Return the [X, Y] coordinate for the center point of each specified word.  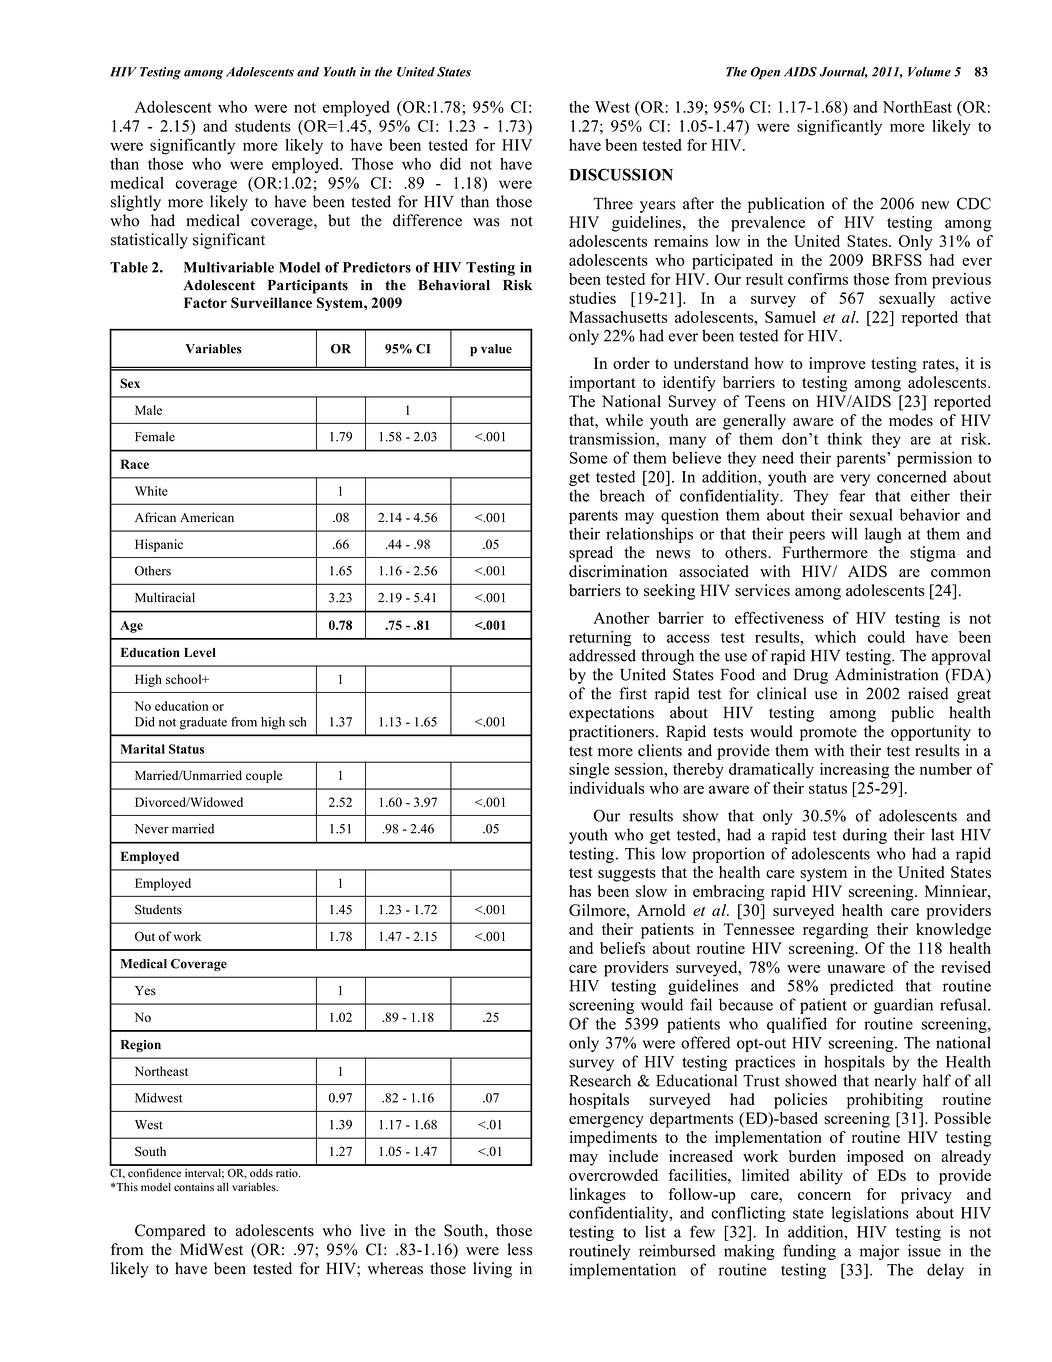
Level [200, 652]
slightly [136, 203]
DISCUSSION [621, 174]
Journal [844, 72]
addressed [602, 655]
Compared [170, 1232]
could [886, 637]
